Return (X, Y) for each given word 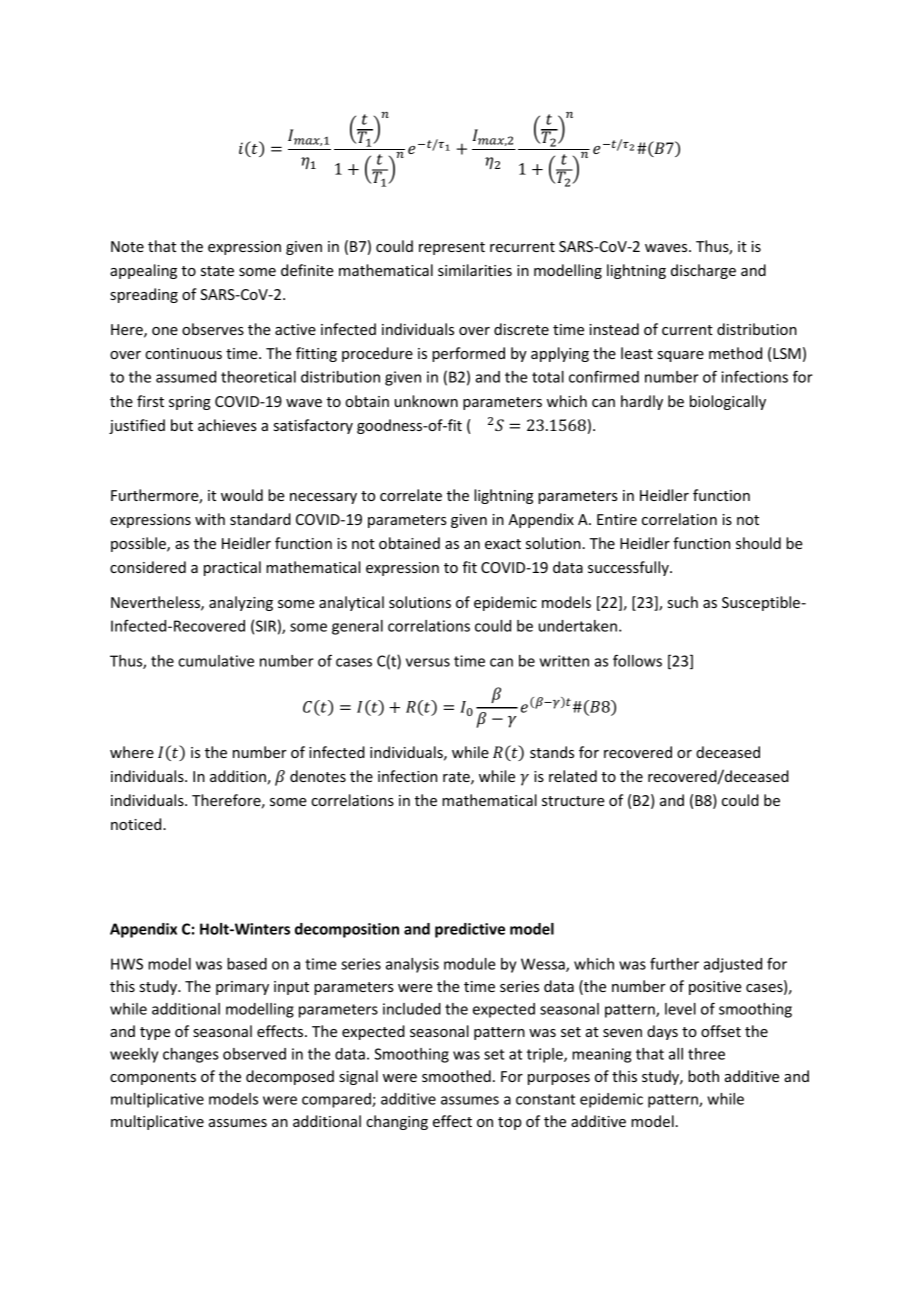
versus (428, 662)
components (153, 1078)
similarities (475, 270)
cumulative (216, 661)
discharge (703, 271)
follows (637, 660)
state (217, 271)
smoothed (456, 1076)
